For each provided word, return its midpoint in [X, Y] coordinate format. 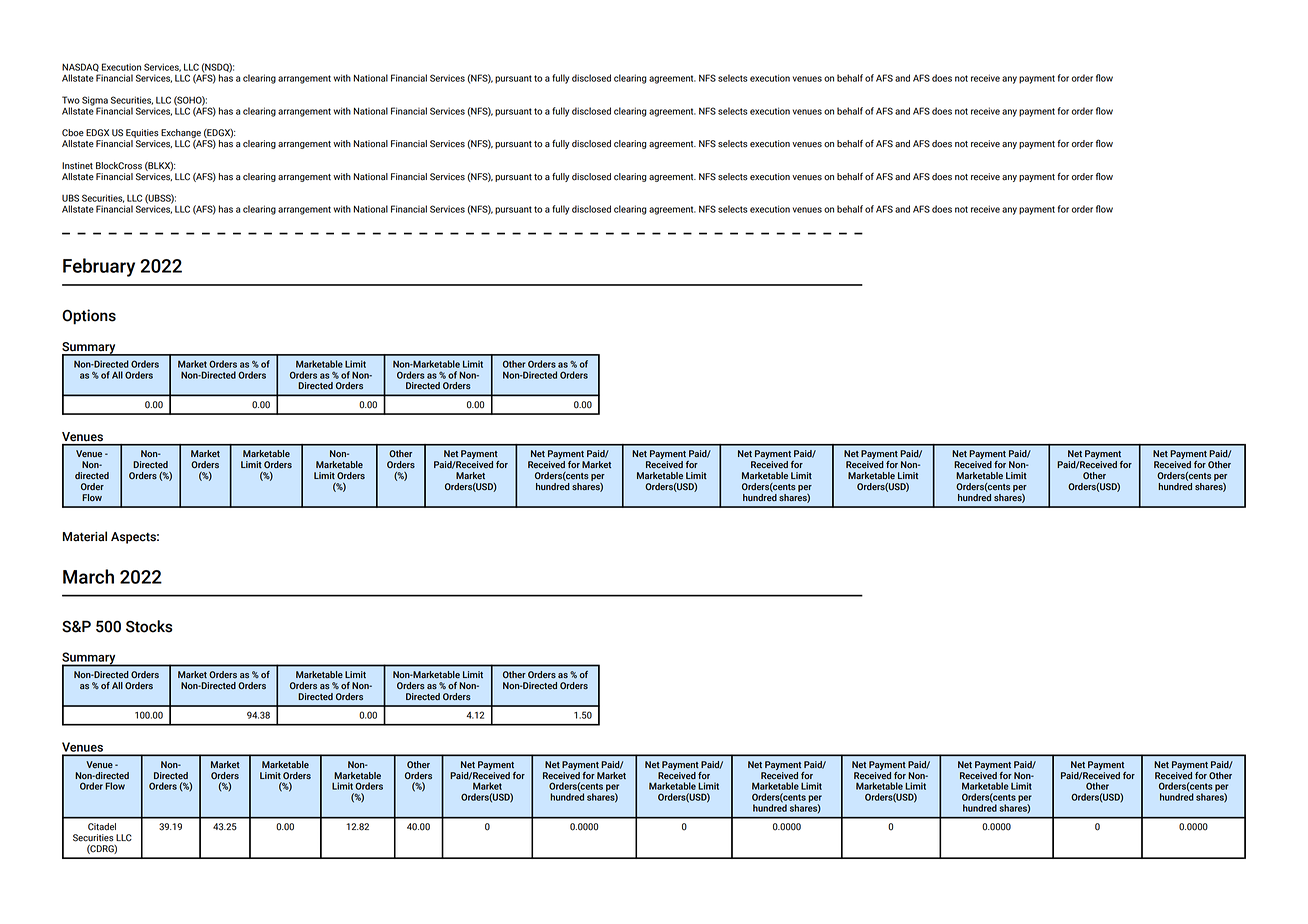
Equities [141, 135]
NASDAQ [80, 67]
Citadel [102, 827]
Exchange [182, 135]
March [88, 576]
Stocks [149, 626]
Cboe [73, 133]
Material [85, 536]
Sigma [95, 102]
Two [71, 100]
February [99, 267]
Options [89, 317]
